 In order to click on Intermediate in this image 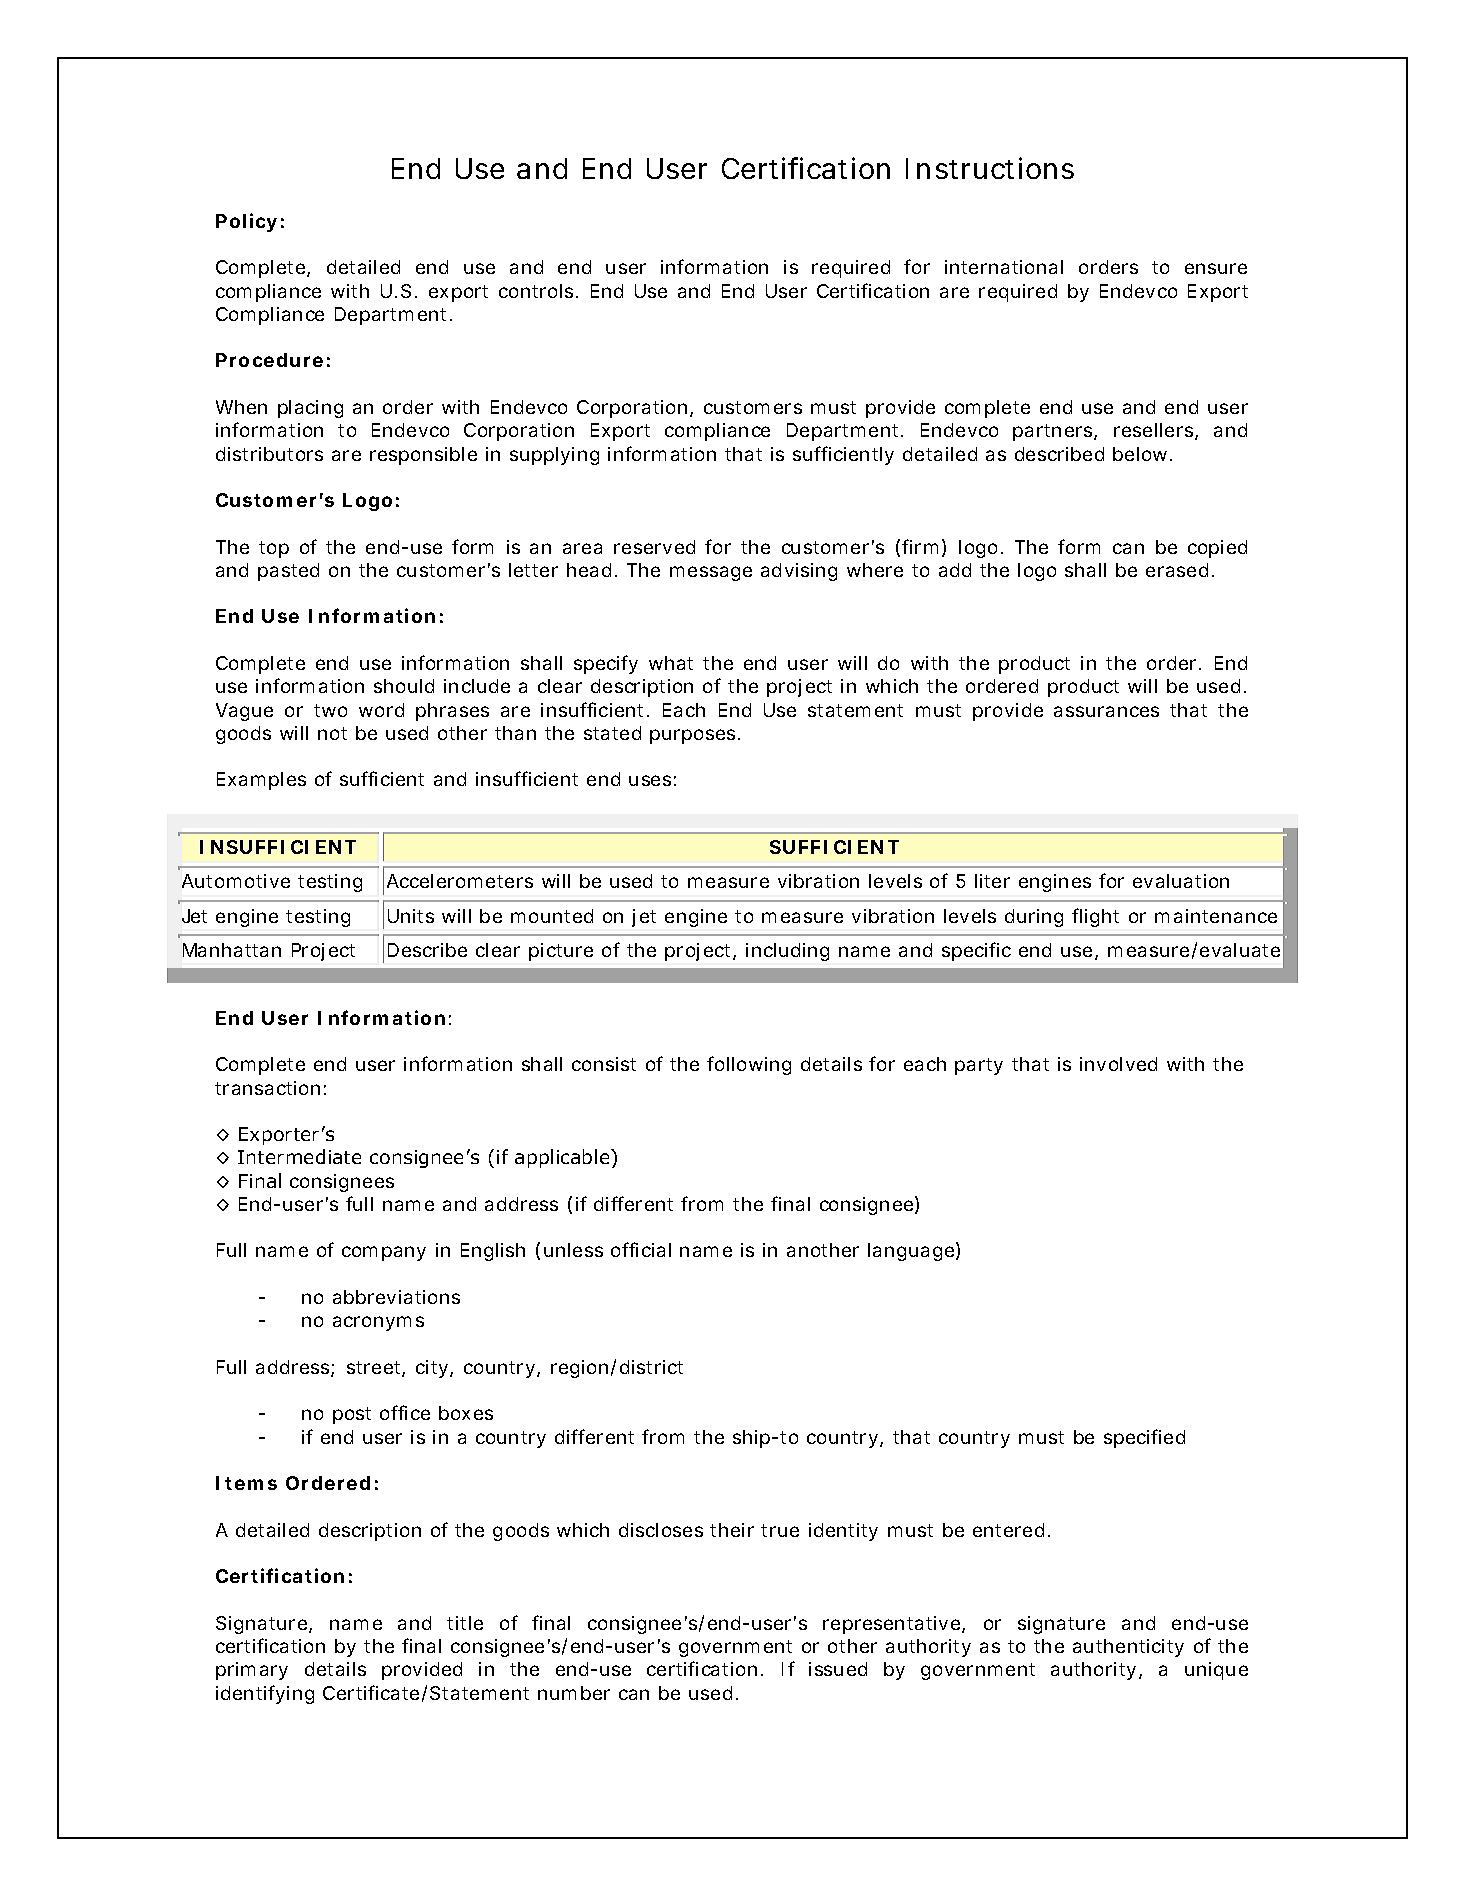, I will do `click(299, 1156)`.
